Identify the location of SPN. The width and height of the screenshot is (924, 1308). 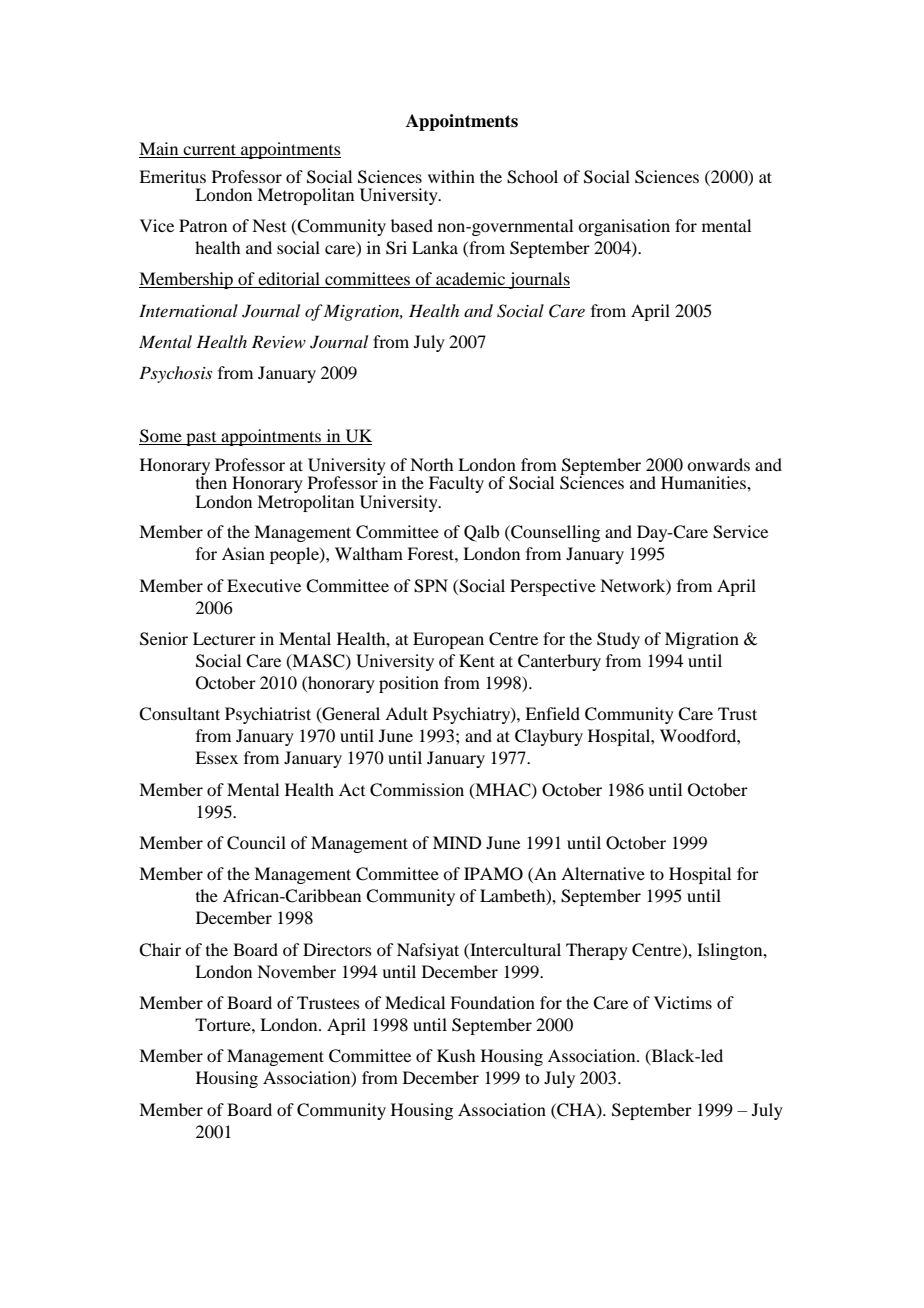
(431, 586).
